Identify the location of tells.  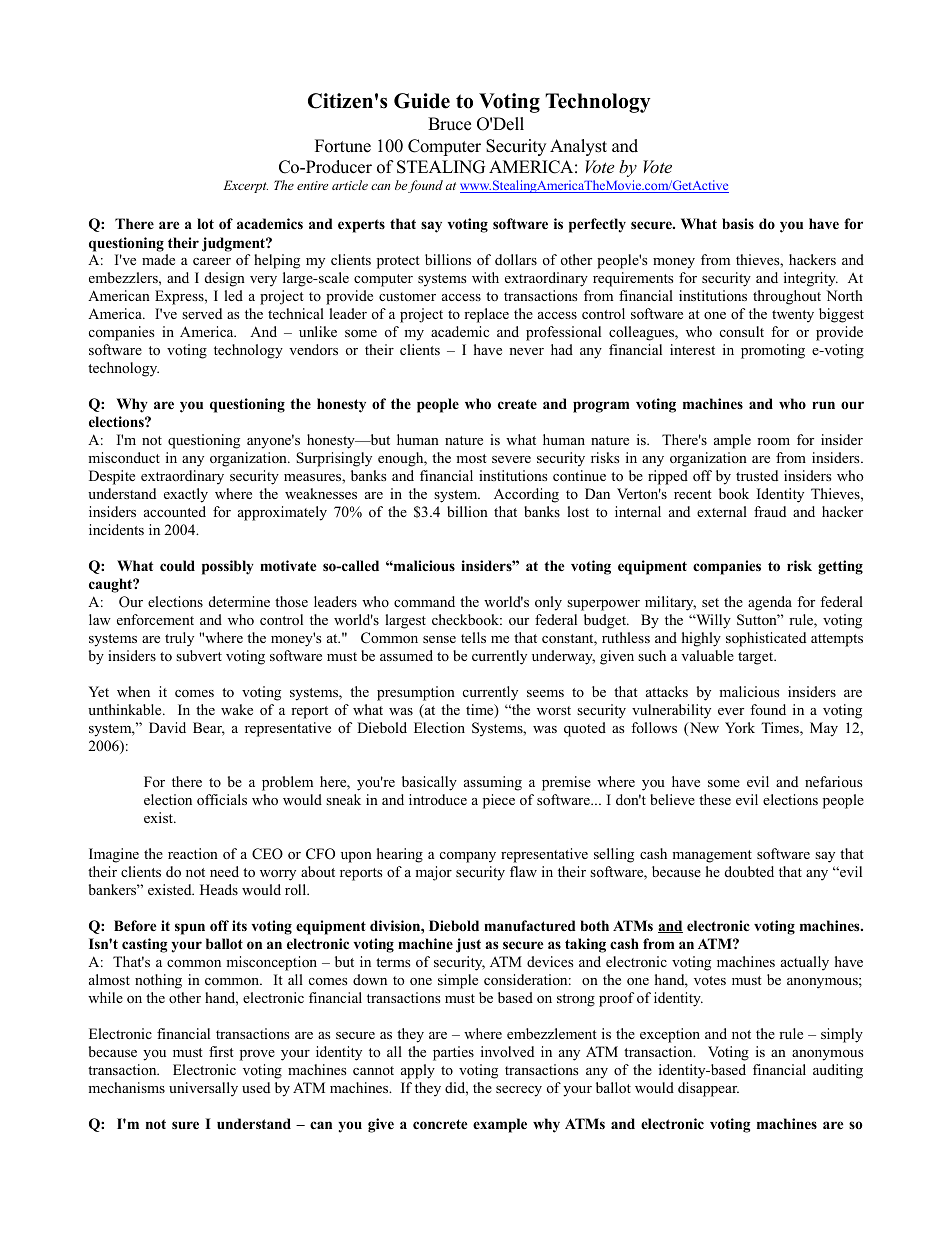
(473, 637).
